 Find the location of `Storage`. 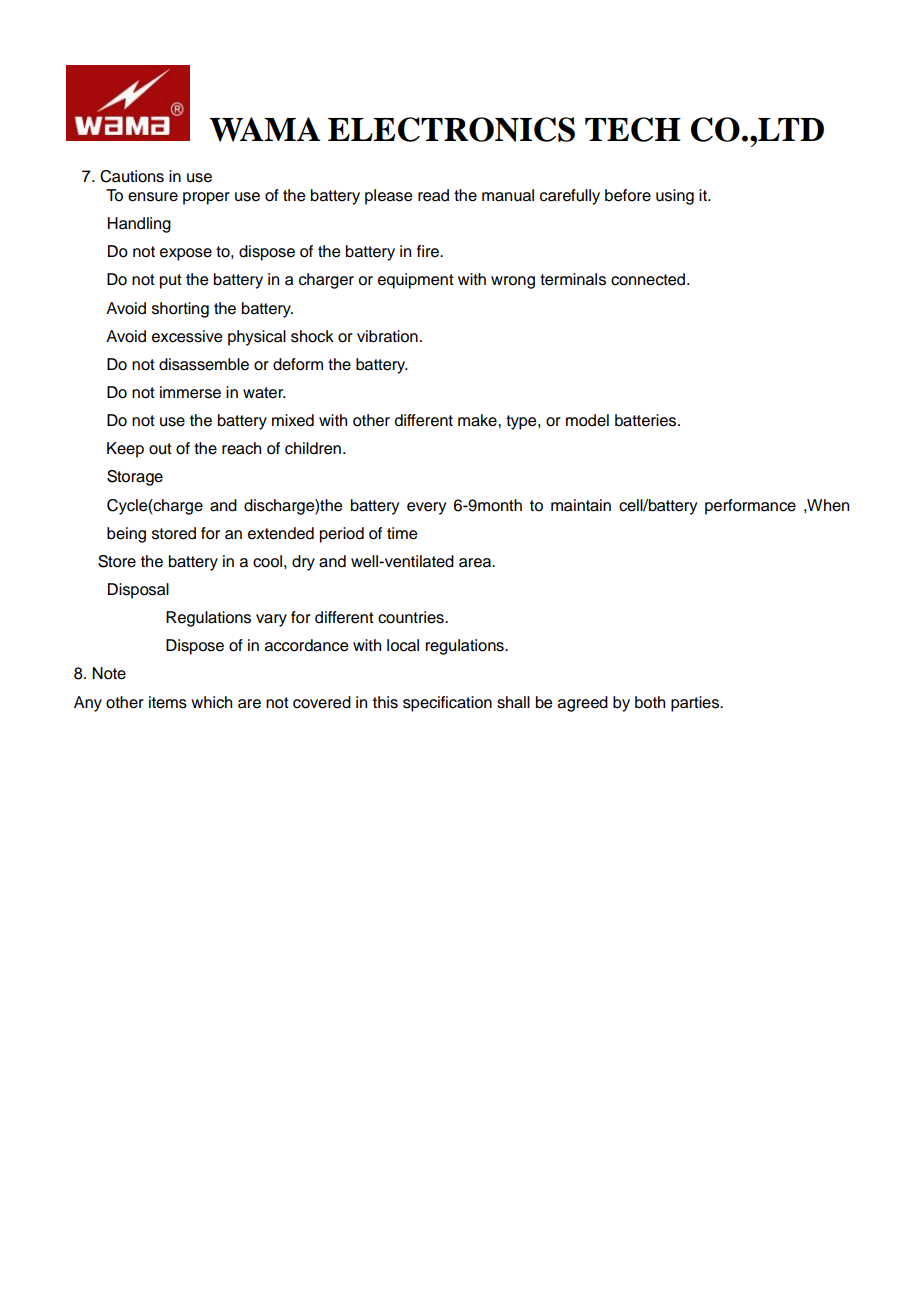

Storage is located at coordinates (135, 478).
